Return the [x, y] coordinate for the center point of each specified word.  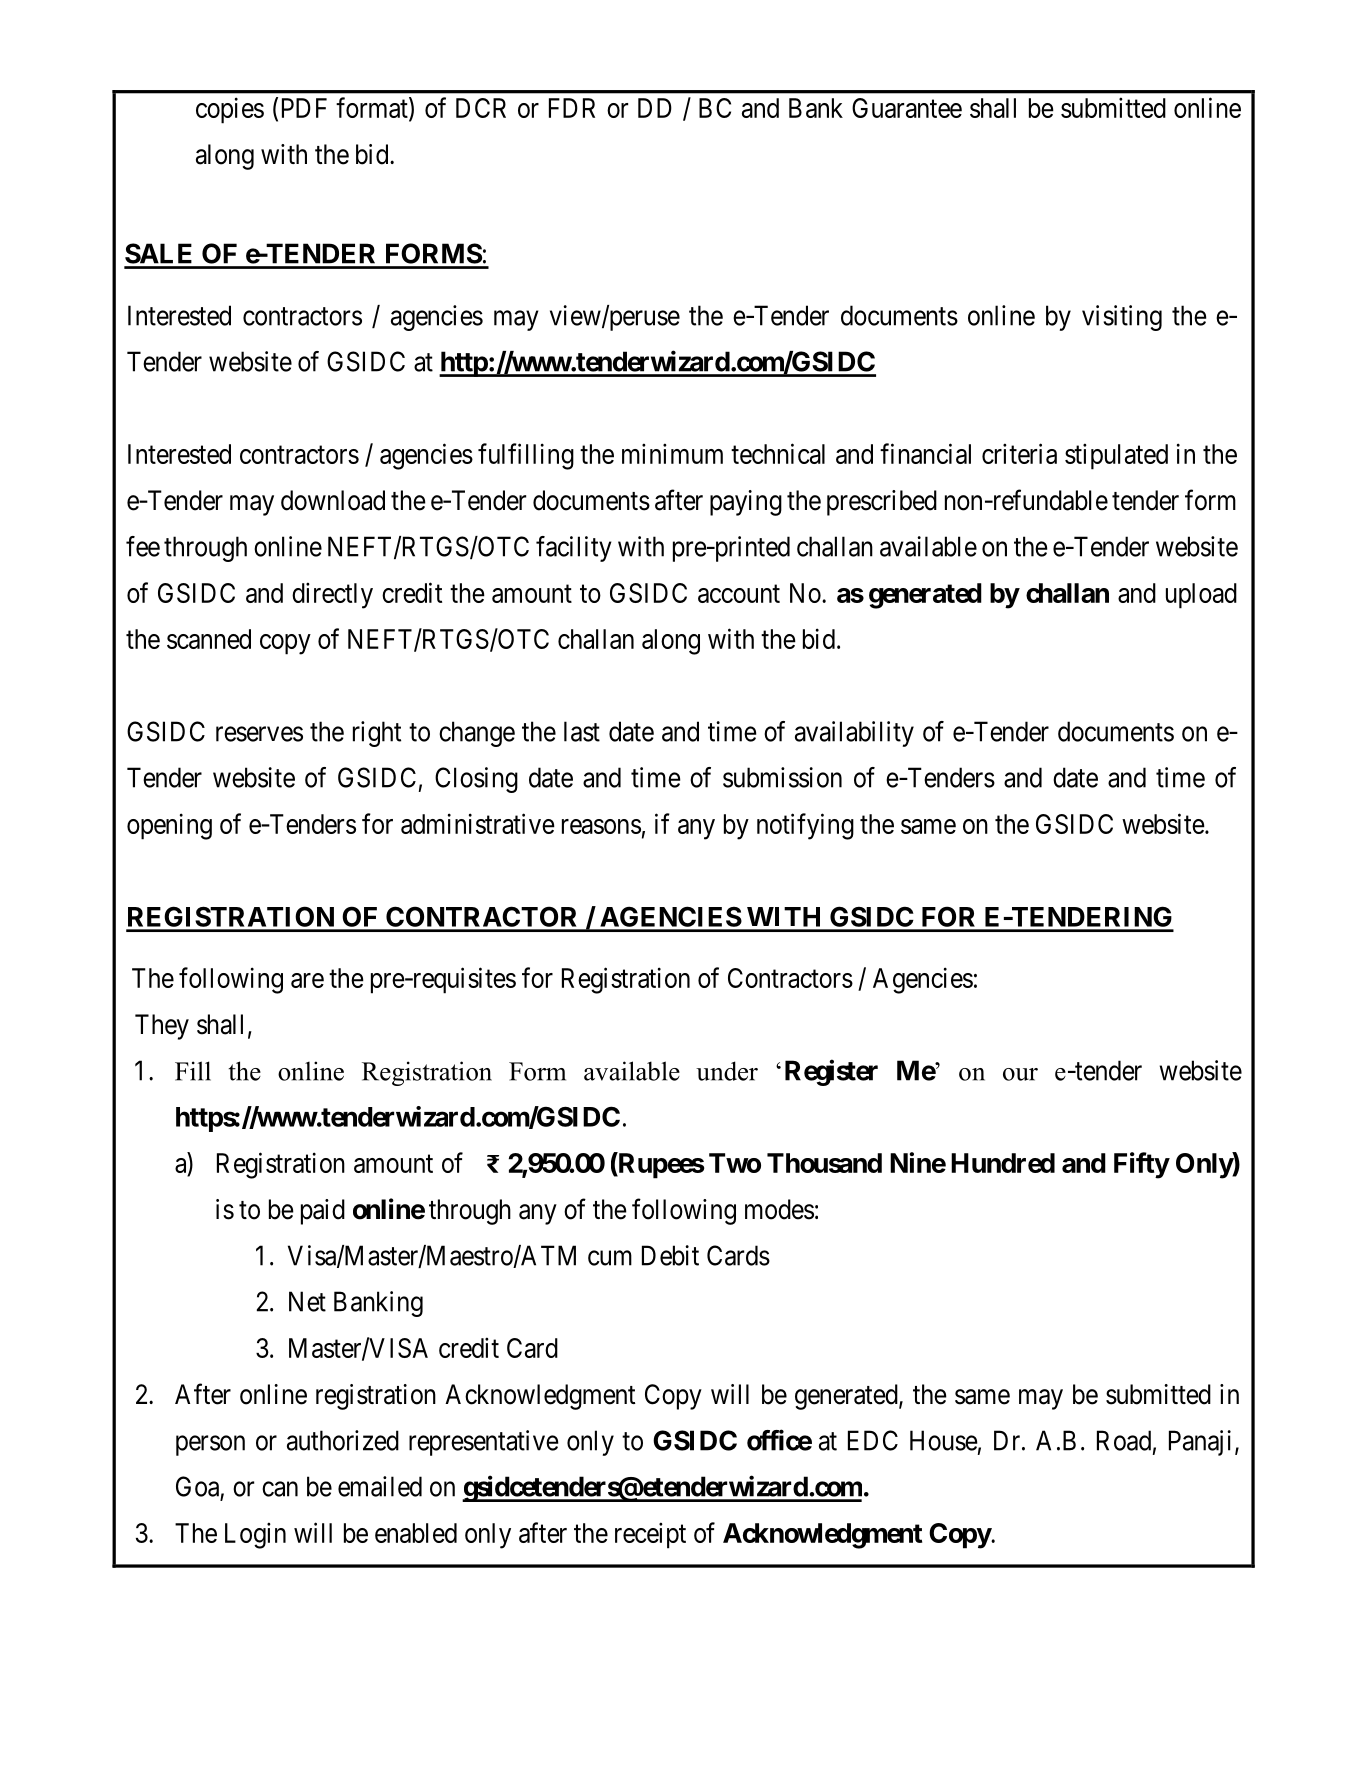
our [1020, 1074]
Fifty [1141, 1165]
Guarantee [907, 108]
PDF [304, 108]
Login [255, 1535]
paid [323, 1212]
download [333, 500]
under [727, 1071]
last [582, 731]
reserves [259, 734]
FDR [572, 108]
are [307, 980]
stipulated [1116, 456]
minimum [672, 453]
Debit [670, 1255]
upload [1201, 596]
